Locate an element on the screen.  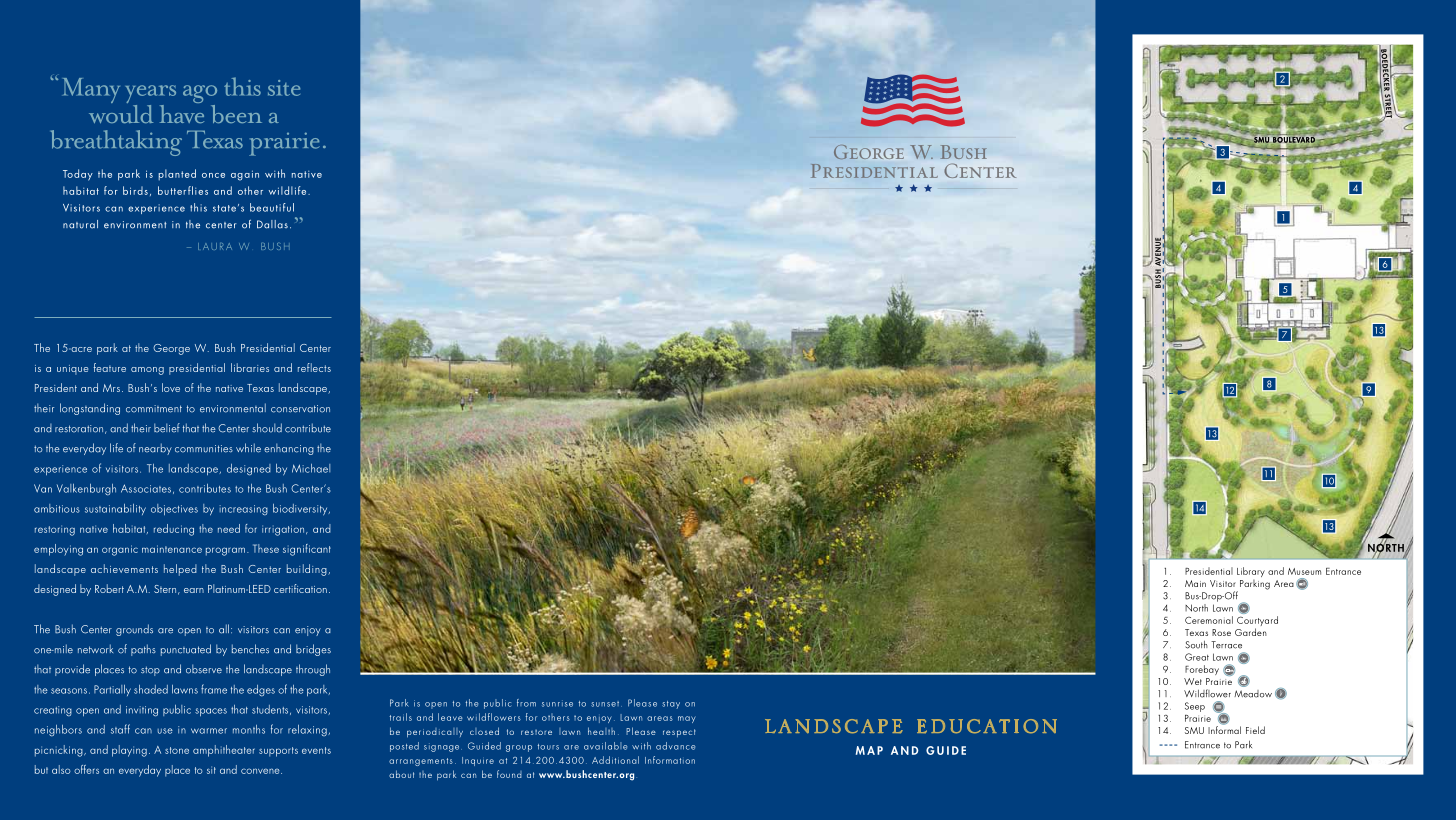
Information is located at coordinates (670, 760).
